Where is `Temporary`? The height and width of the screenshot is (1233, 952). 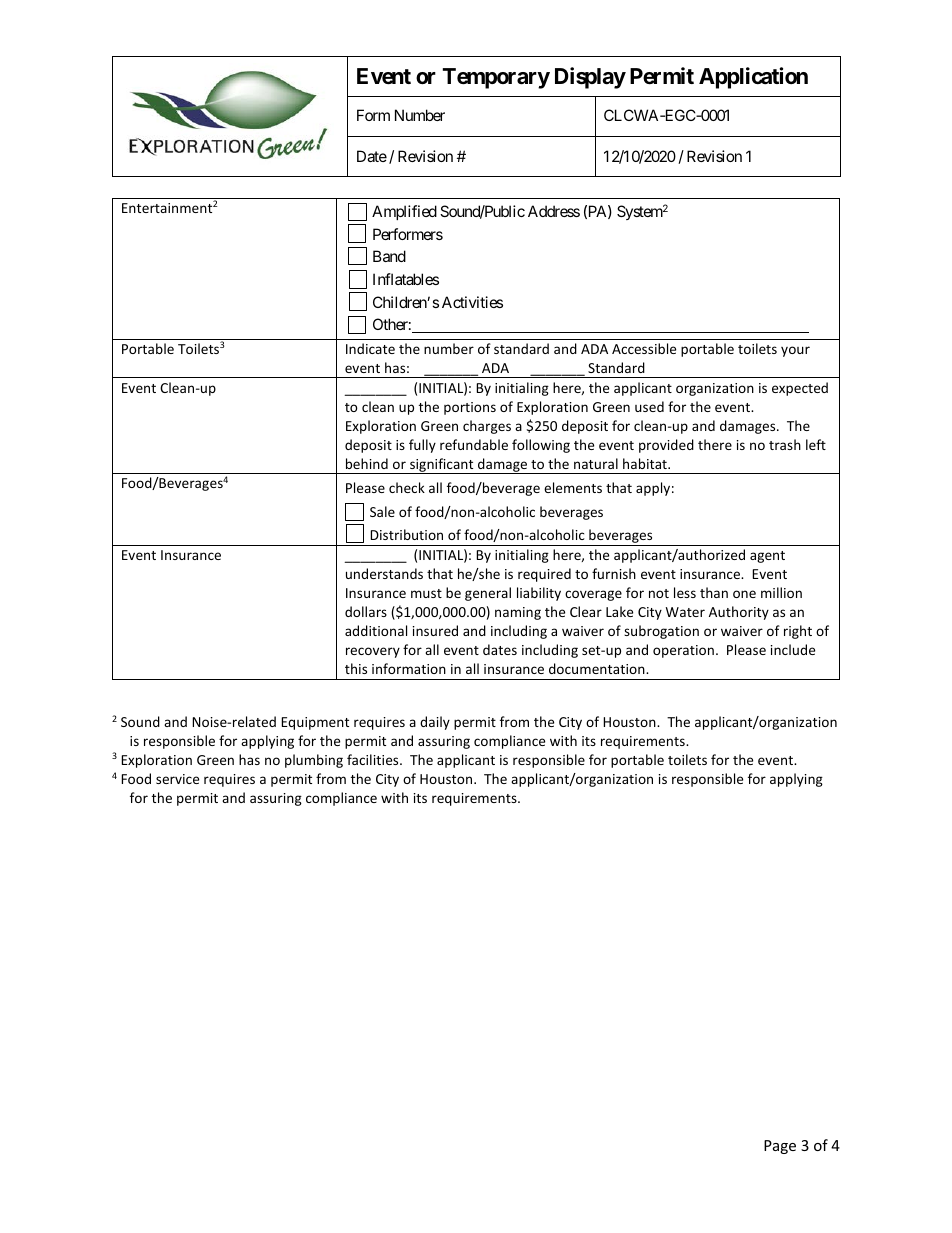
Temporary is located at coordinates (496, 78).
